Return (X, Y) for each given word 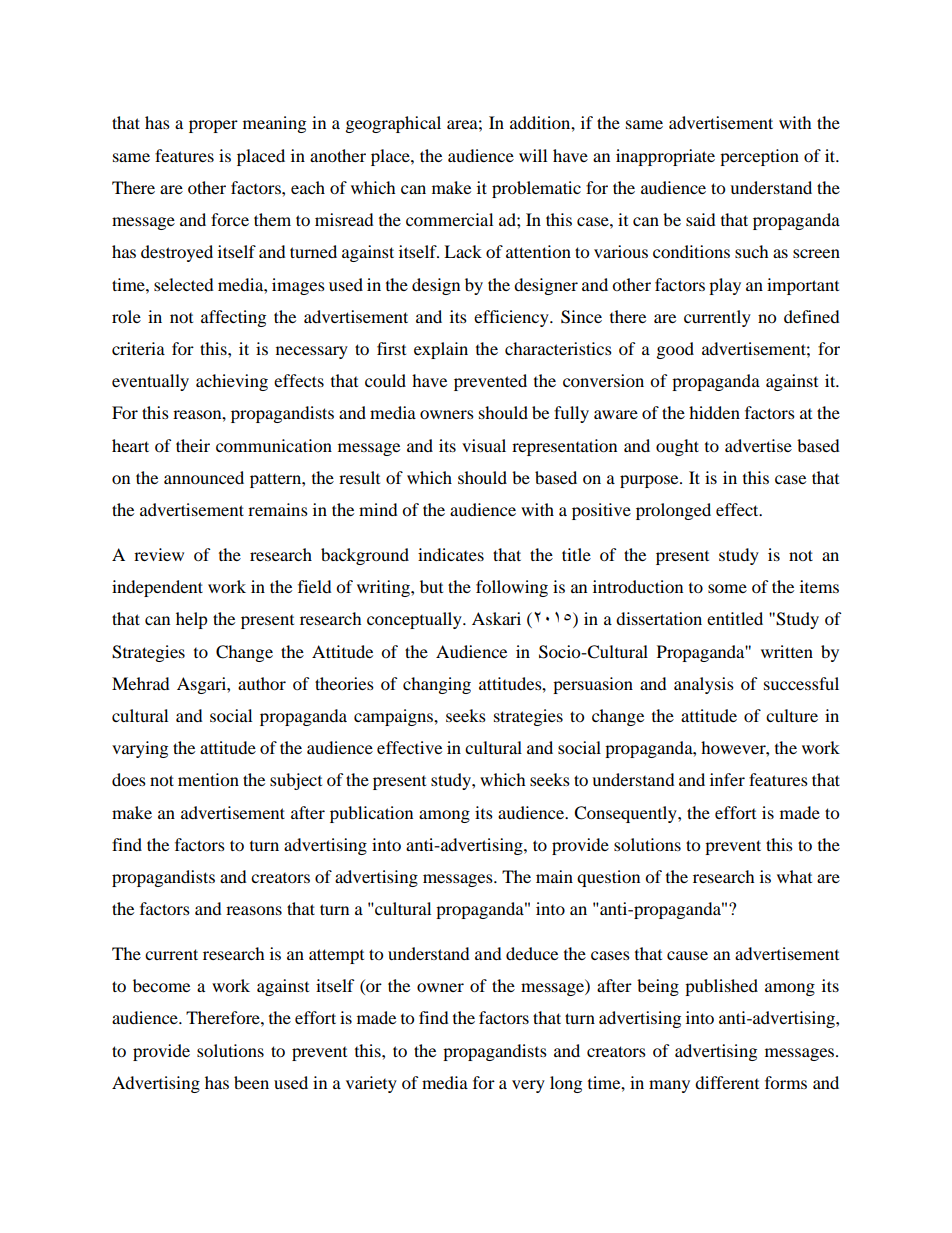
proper (213, 126)
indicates (451, 554)
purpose (650, 481)
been (251, 1082)
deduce (532, 953)
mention (208, 779)
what (794, 876)
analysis (704, 685)
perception (759, 157)
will (533, 155)
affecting (233, 318)
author (262, 683)
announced (204, 477)
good (675, 350)
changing (437, 685)
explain (441, 350)
